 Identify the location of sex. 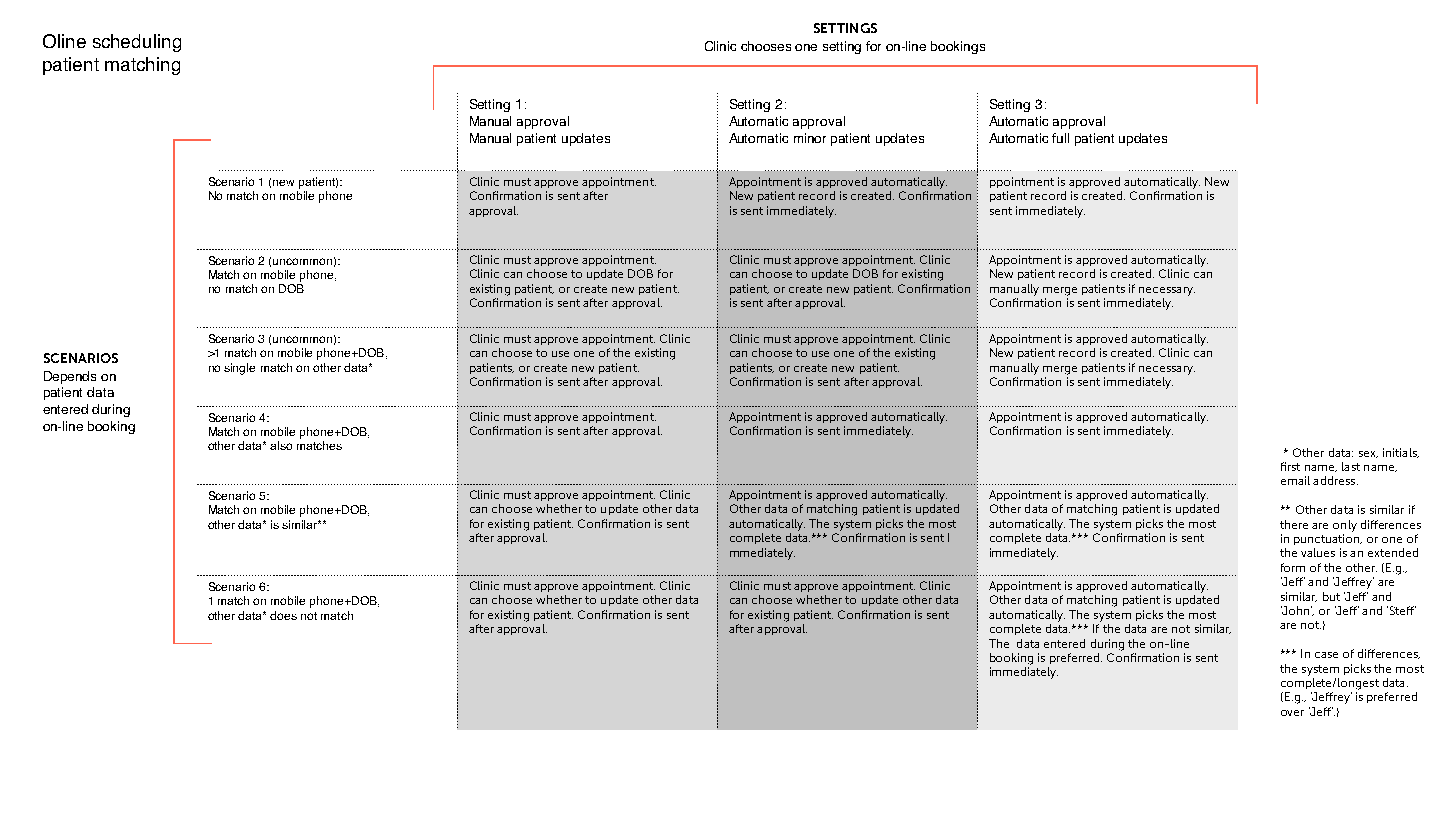
(1368, 454).
